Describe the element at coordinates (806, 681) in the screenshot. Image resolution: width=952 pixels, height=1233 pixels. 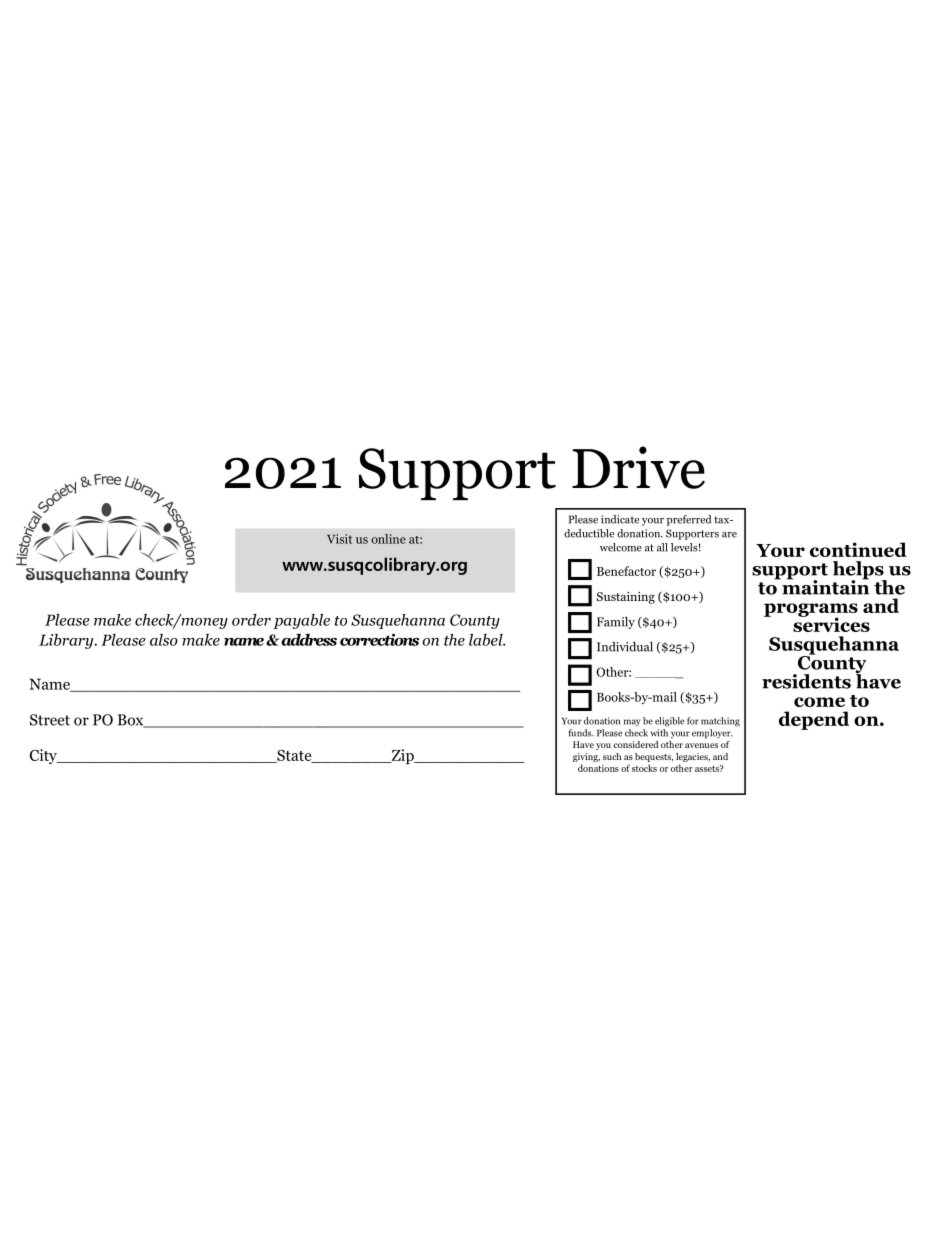
I see `residents` at that location.
